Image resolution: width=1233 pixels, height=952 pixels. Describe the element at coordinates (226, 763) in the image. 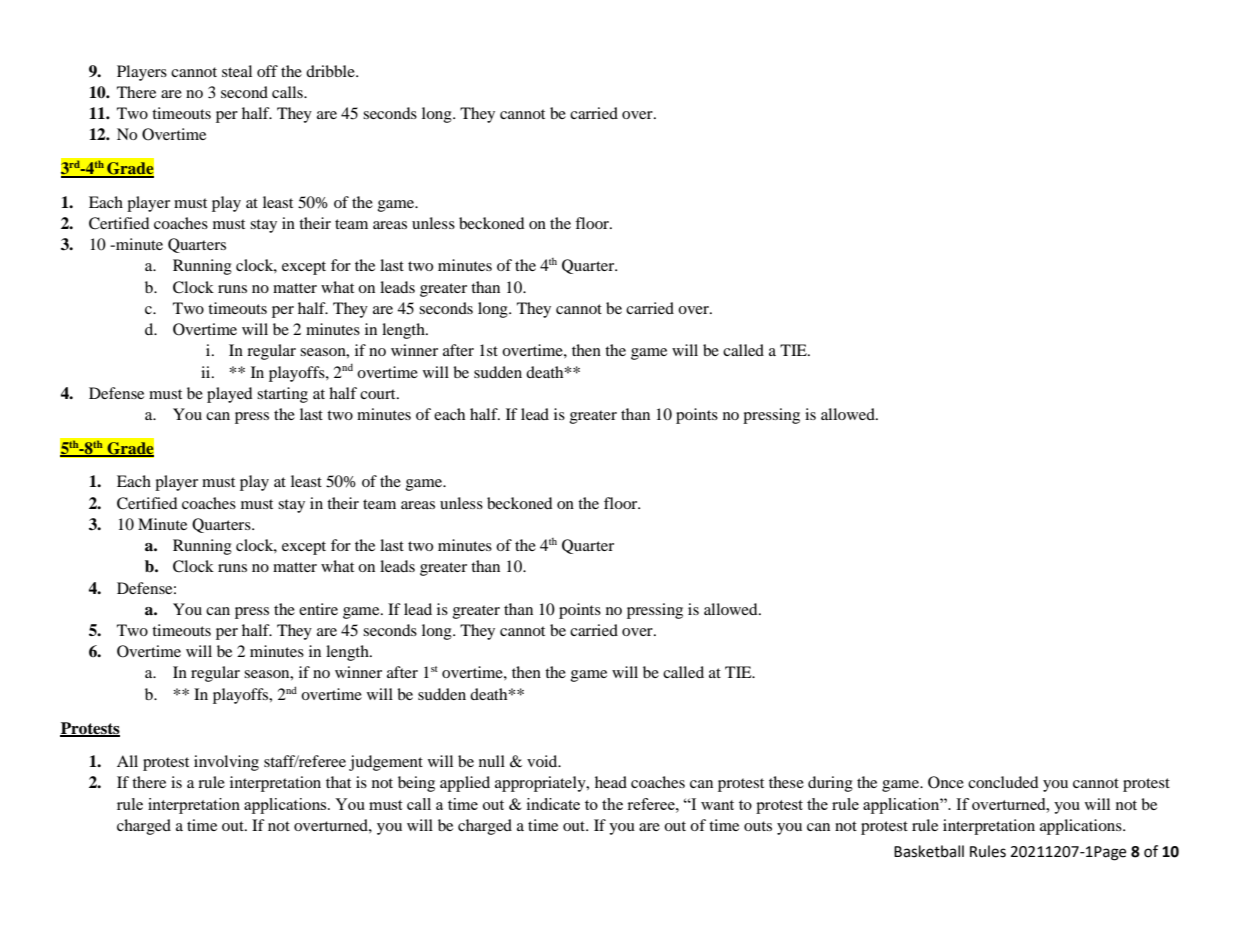

I see `involving` at that location.
